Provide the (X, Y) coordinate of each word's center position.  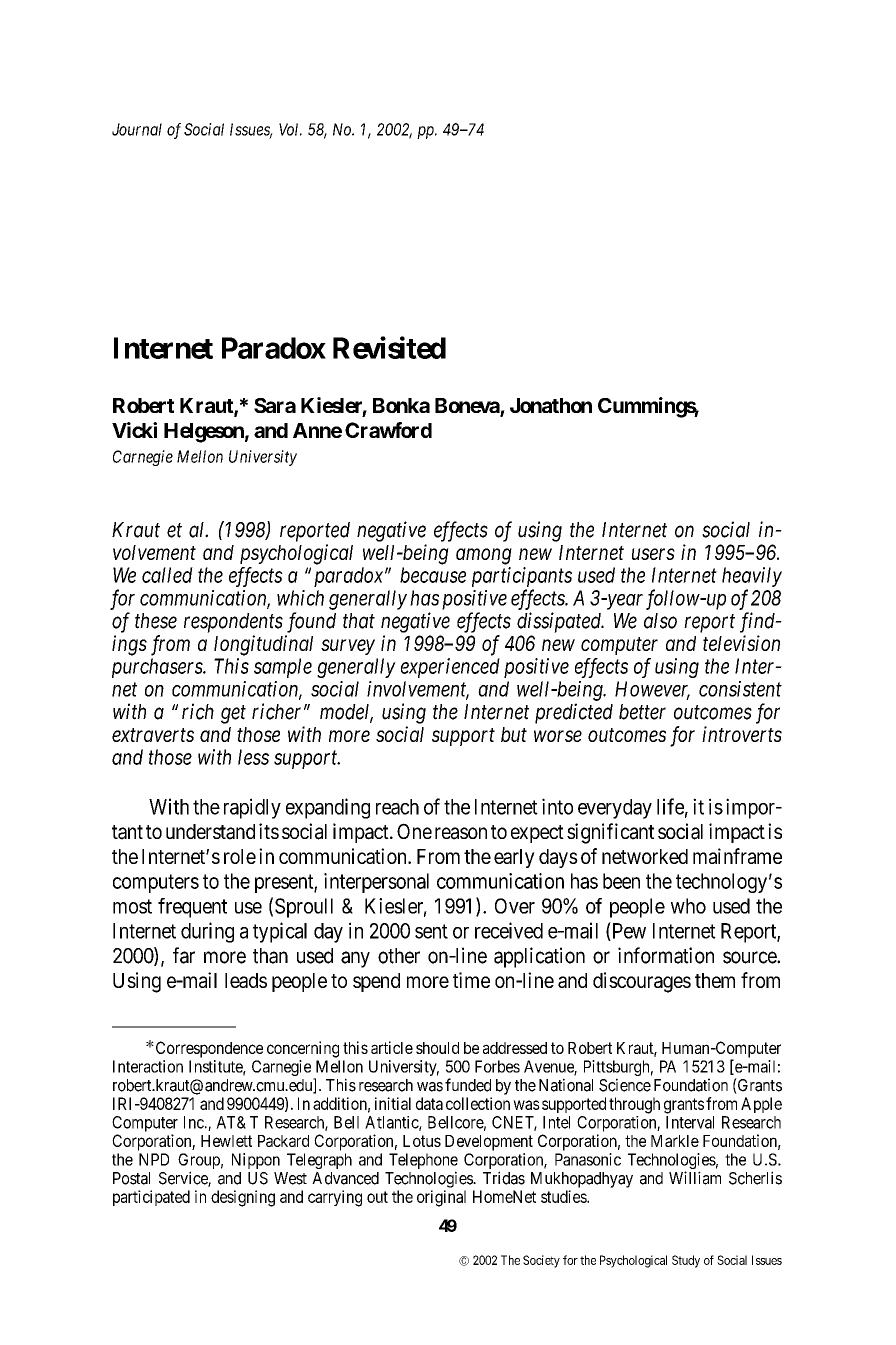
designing (243, 1198)
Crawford (388, 430)
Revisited (389, 347)
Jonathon (551, 405)
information (666, 955)
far (184, 955)
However (652, 690)
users (653, 554)
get (233, 714)
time (471, 980)
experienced (450, 668)
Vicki (134, 430)
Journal (137, 129)
